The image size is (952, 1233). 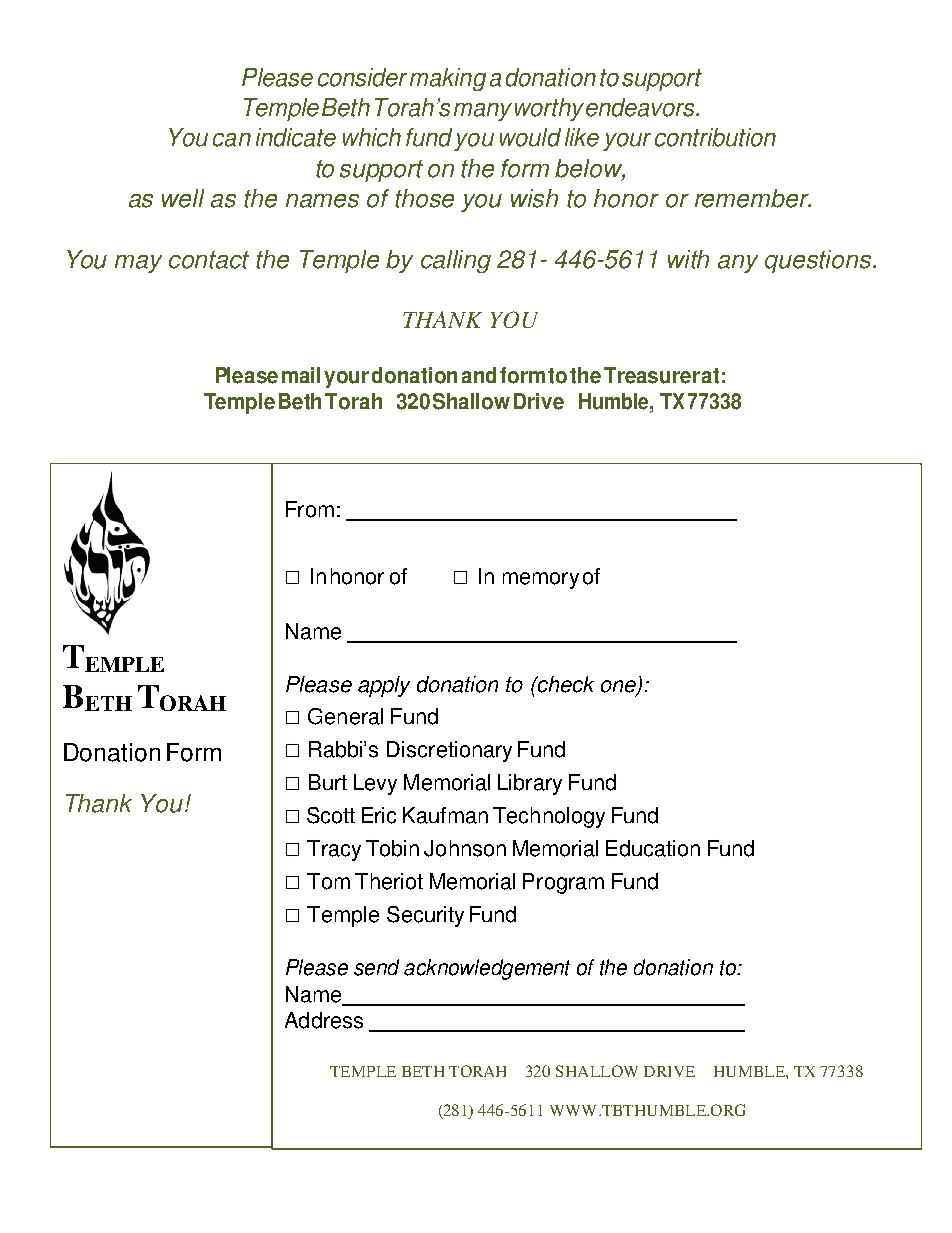 What do you see at coordinates (328, 782) in the screenshot?
I see `Burt` at bounding box center [328, 782].
